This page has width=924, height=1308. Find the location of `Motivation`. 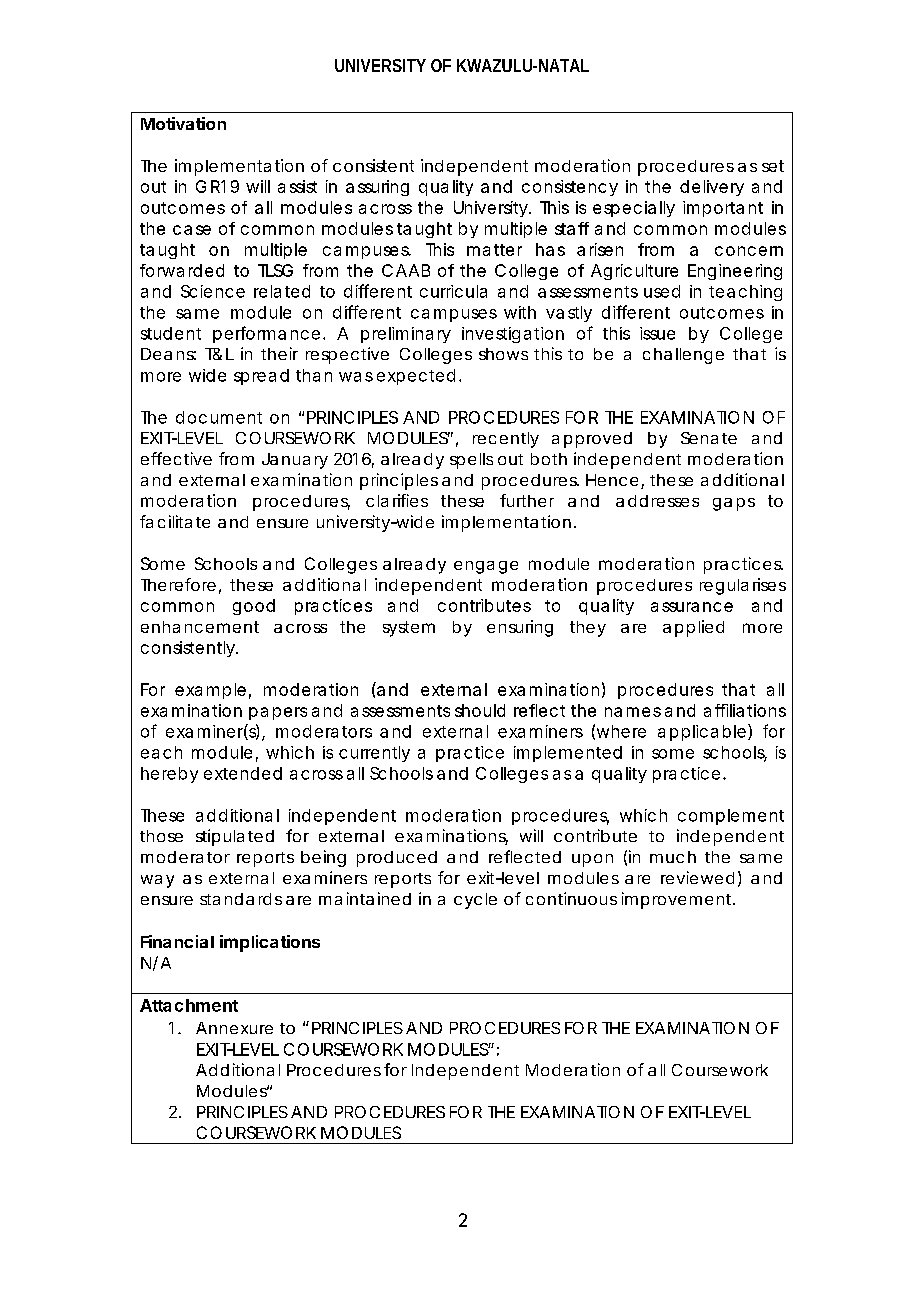

Motivation is located at coordinates (183, 123).
